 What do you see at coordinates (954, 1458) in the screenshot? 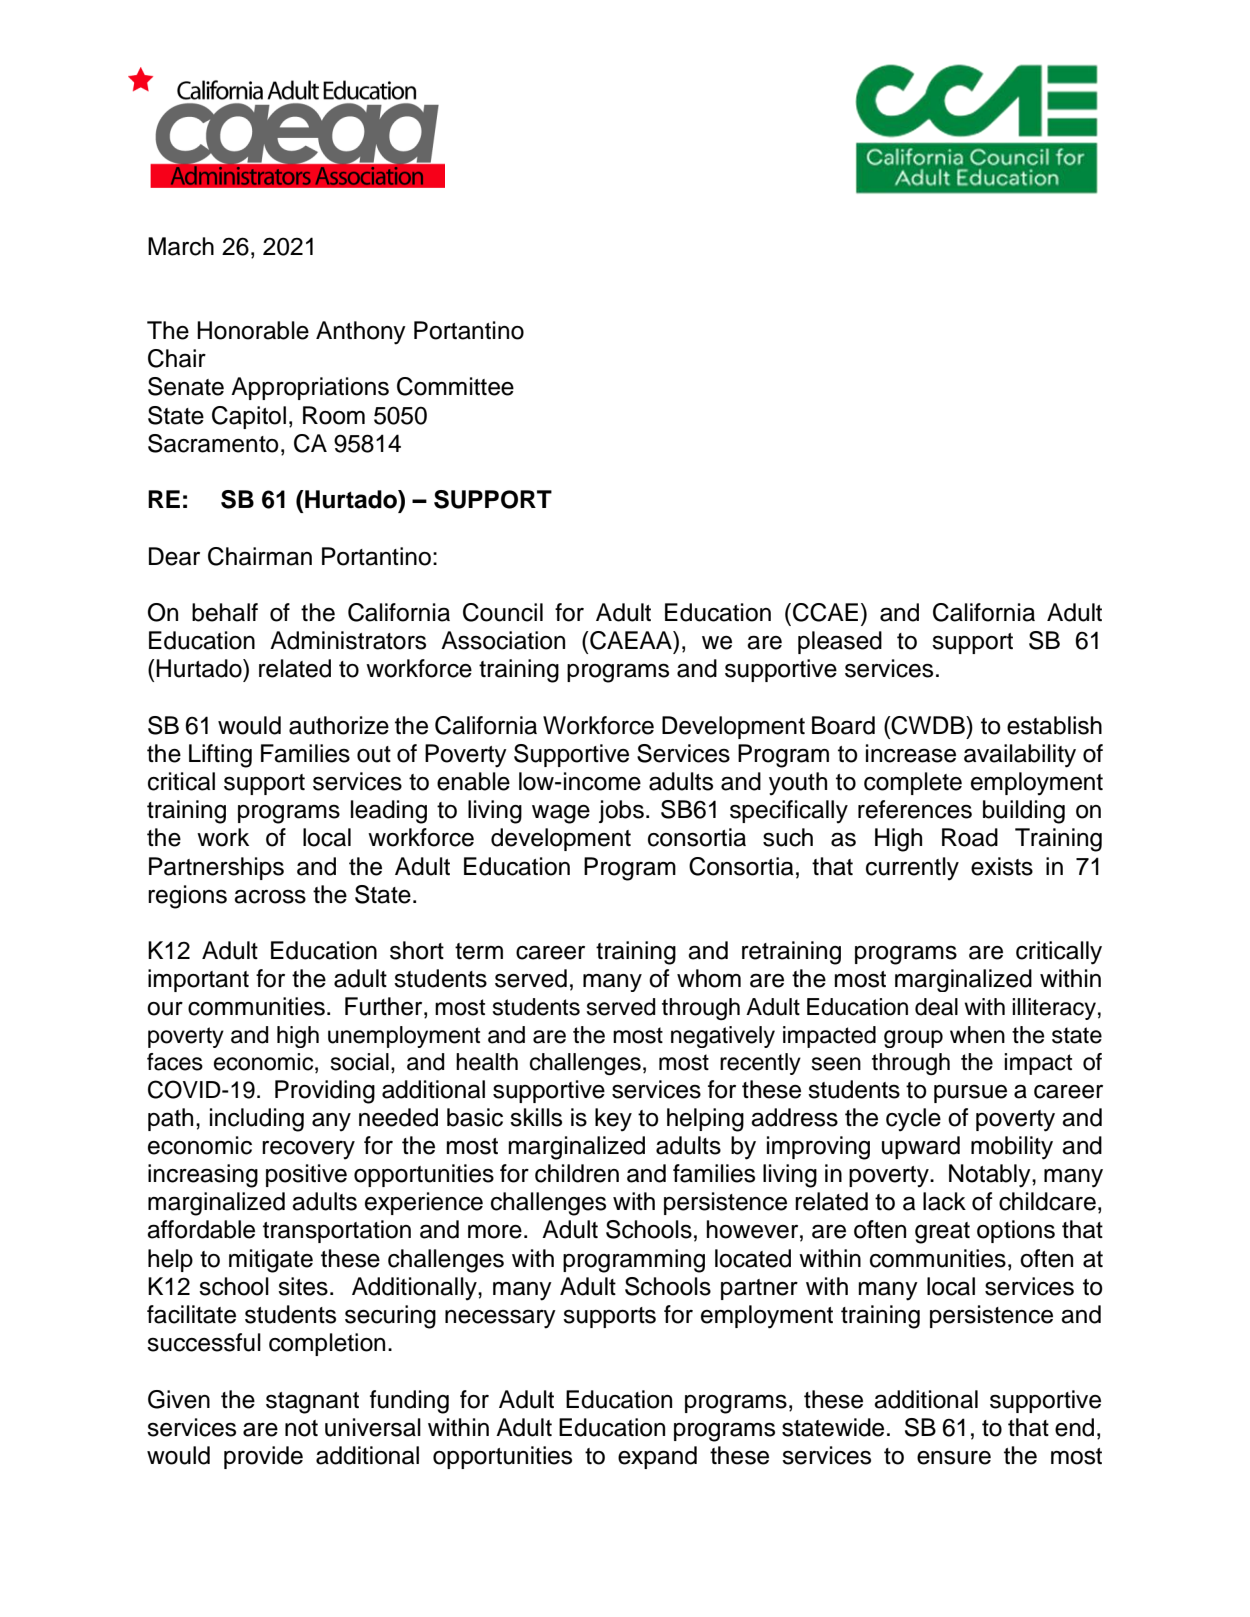
I see `ensure` at bounding box center [954, 1458].
